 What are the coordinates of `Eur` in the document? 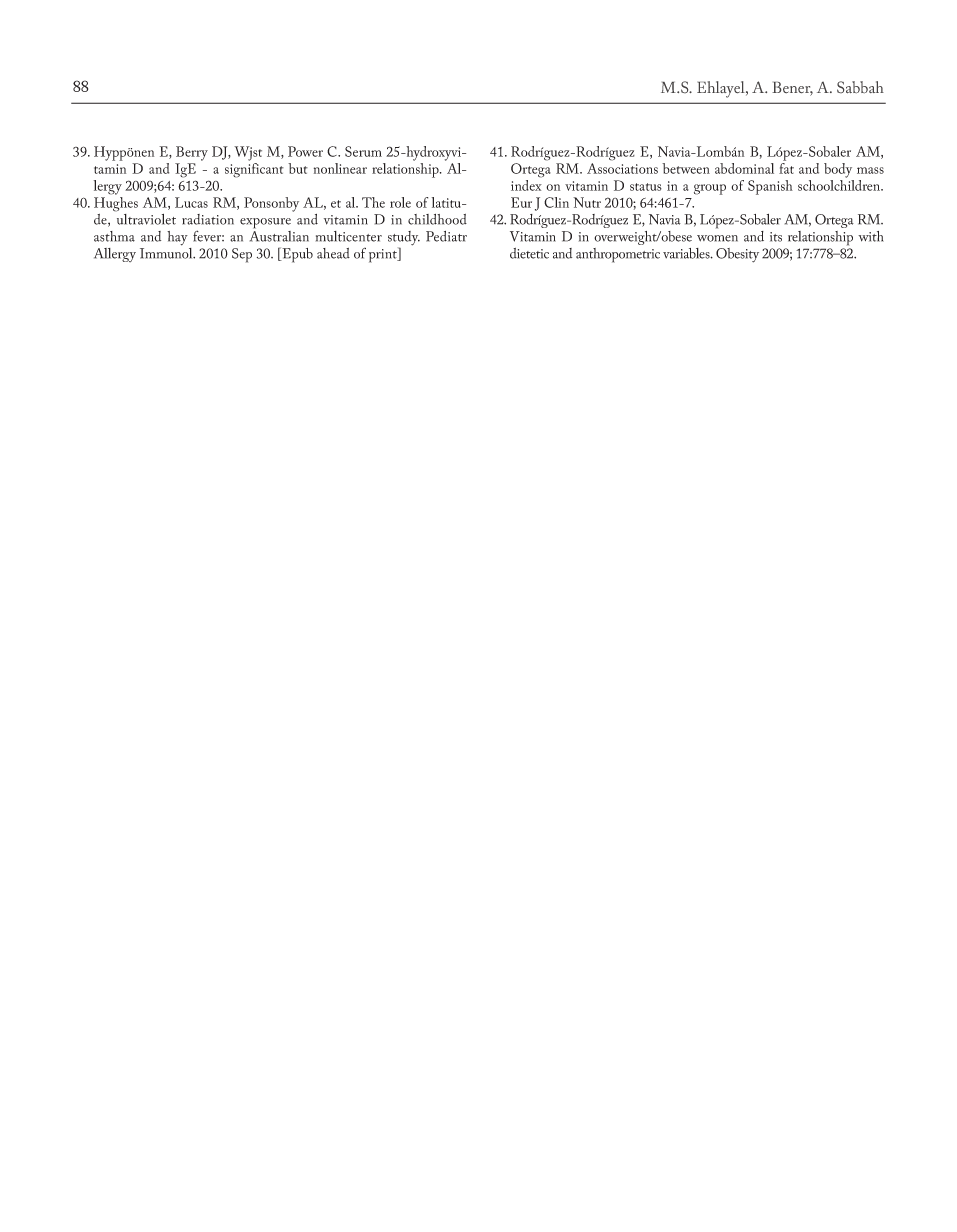 It's located at (521, 202).
